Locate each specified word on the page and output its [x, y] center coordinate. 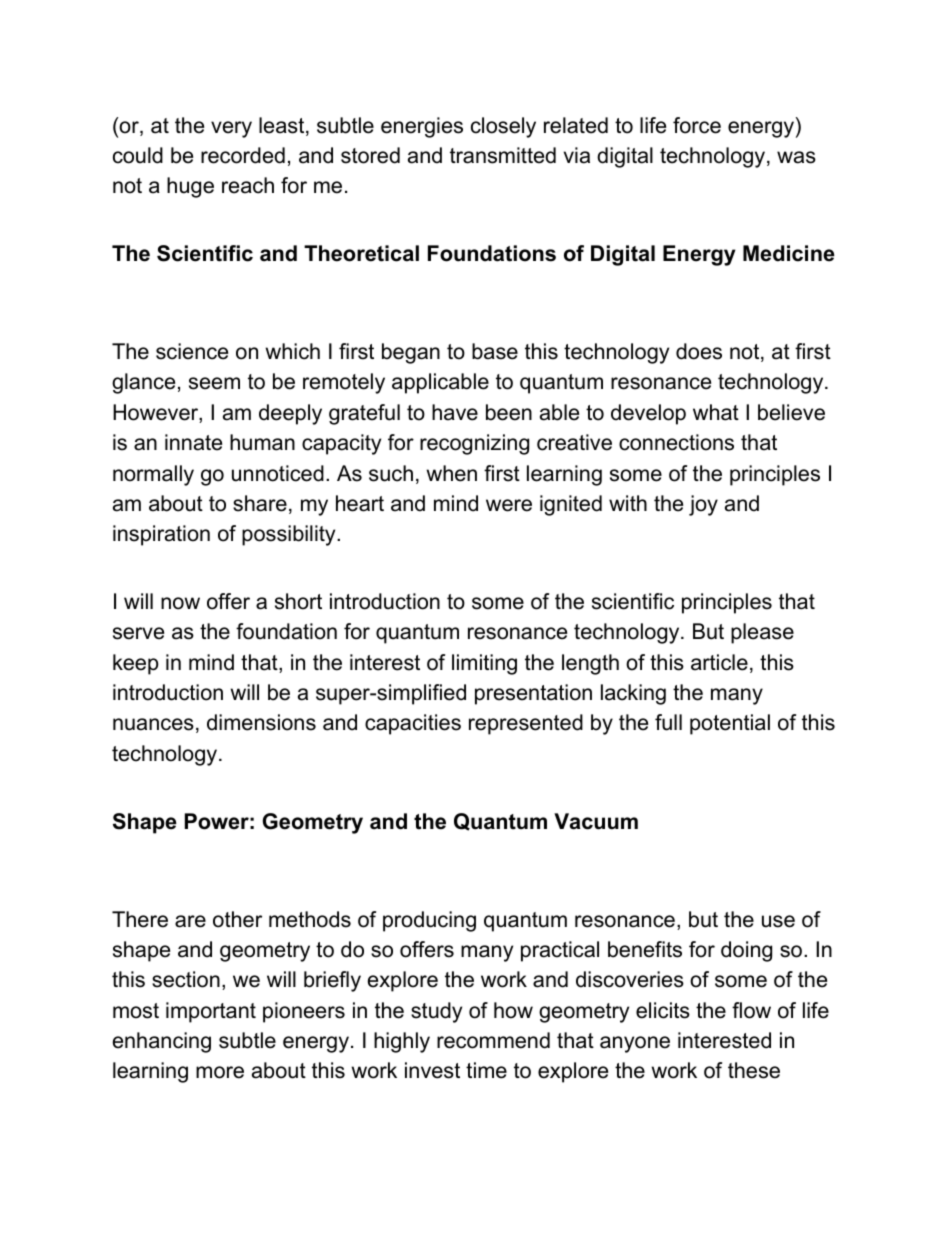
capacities [413, 724]
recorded [243, 155]
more [220, 1072]
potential [730, 724]
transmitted [503, 155]
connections [676, 442]
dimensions [261, 722]
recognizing [474, 444]
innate [193, 442]
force [697, 125]
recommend [493, 1040]
